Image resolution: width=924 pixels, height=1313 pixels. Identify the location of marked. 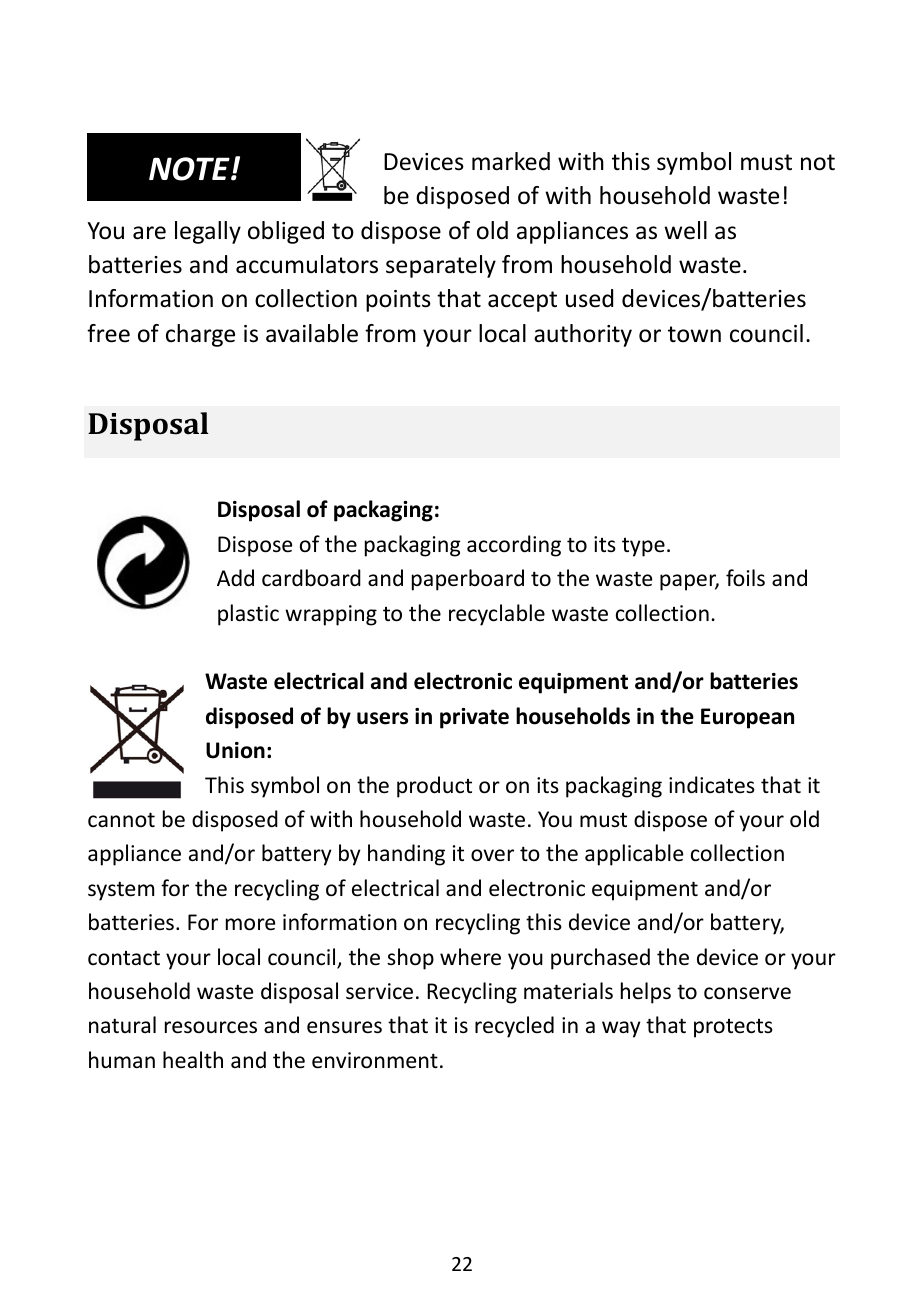
(511, 161).
